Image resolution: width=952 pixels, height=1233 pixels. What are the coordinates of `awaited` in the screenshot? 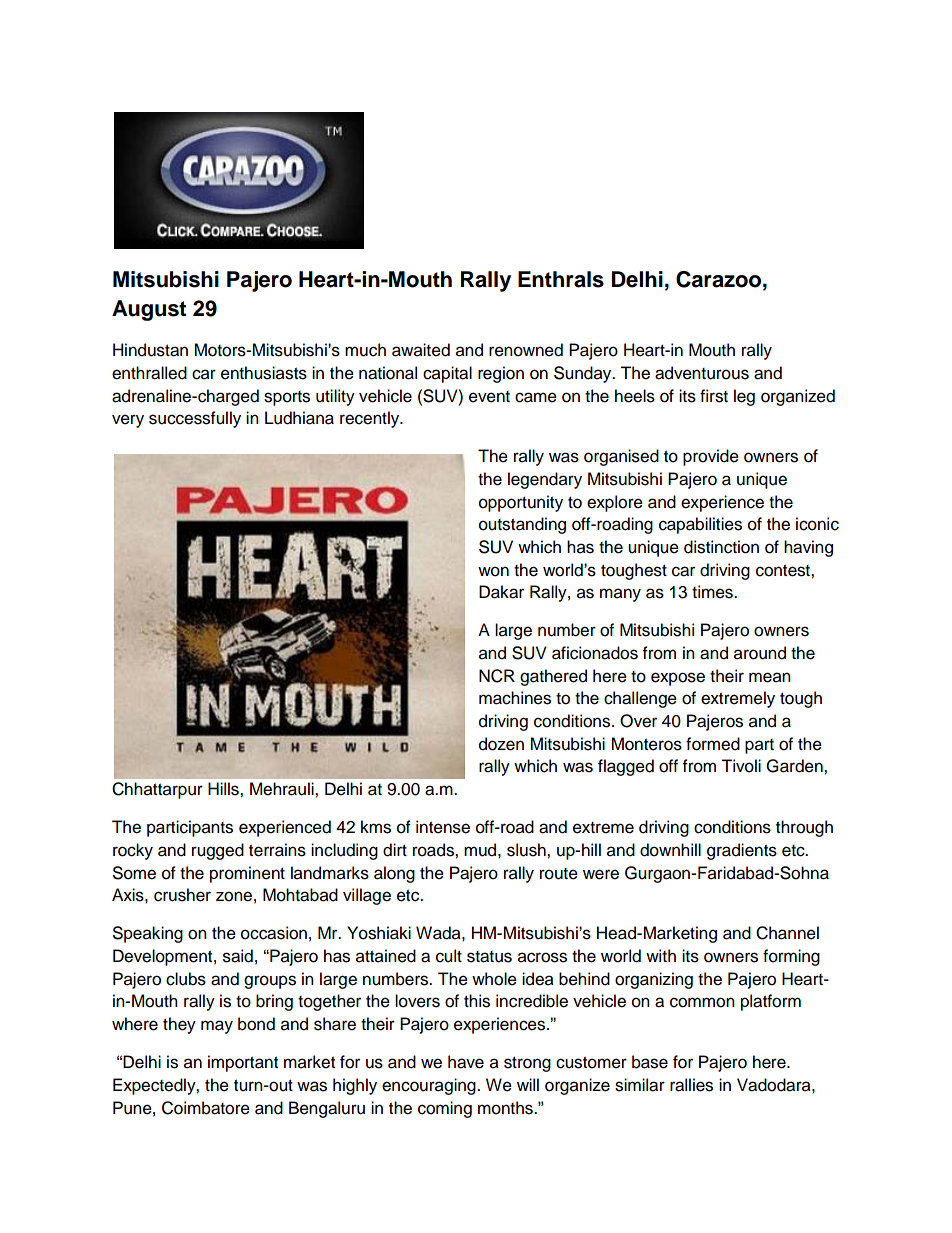 It's located at (421, 350).
